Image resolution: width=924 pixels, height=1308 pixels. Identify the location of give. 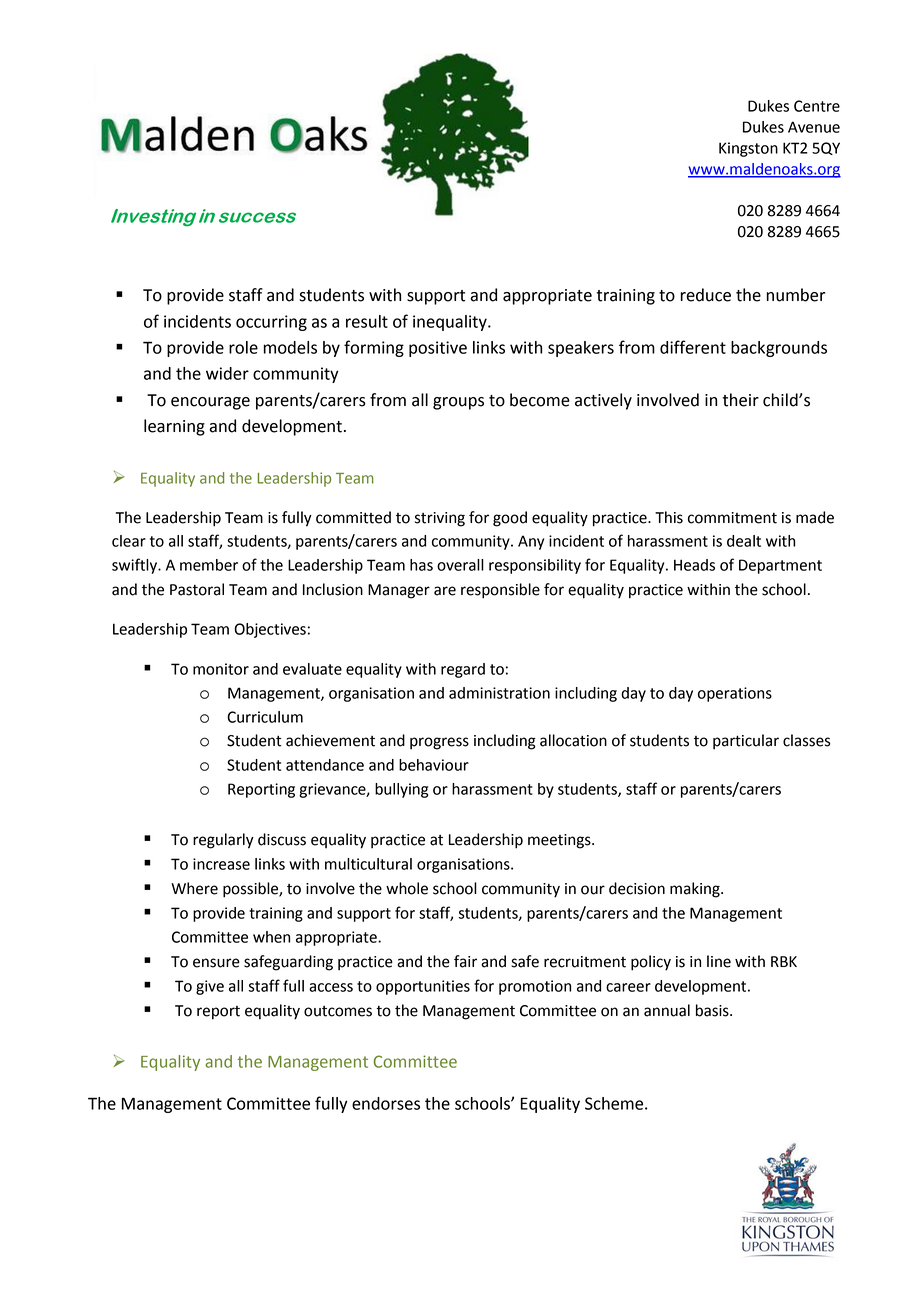
(210, 987).
